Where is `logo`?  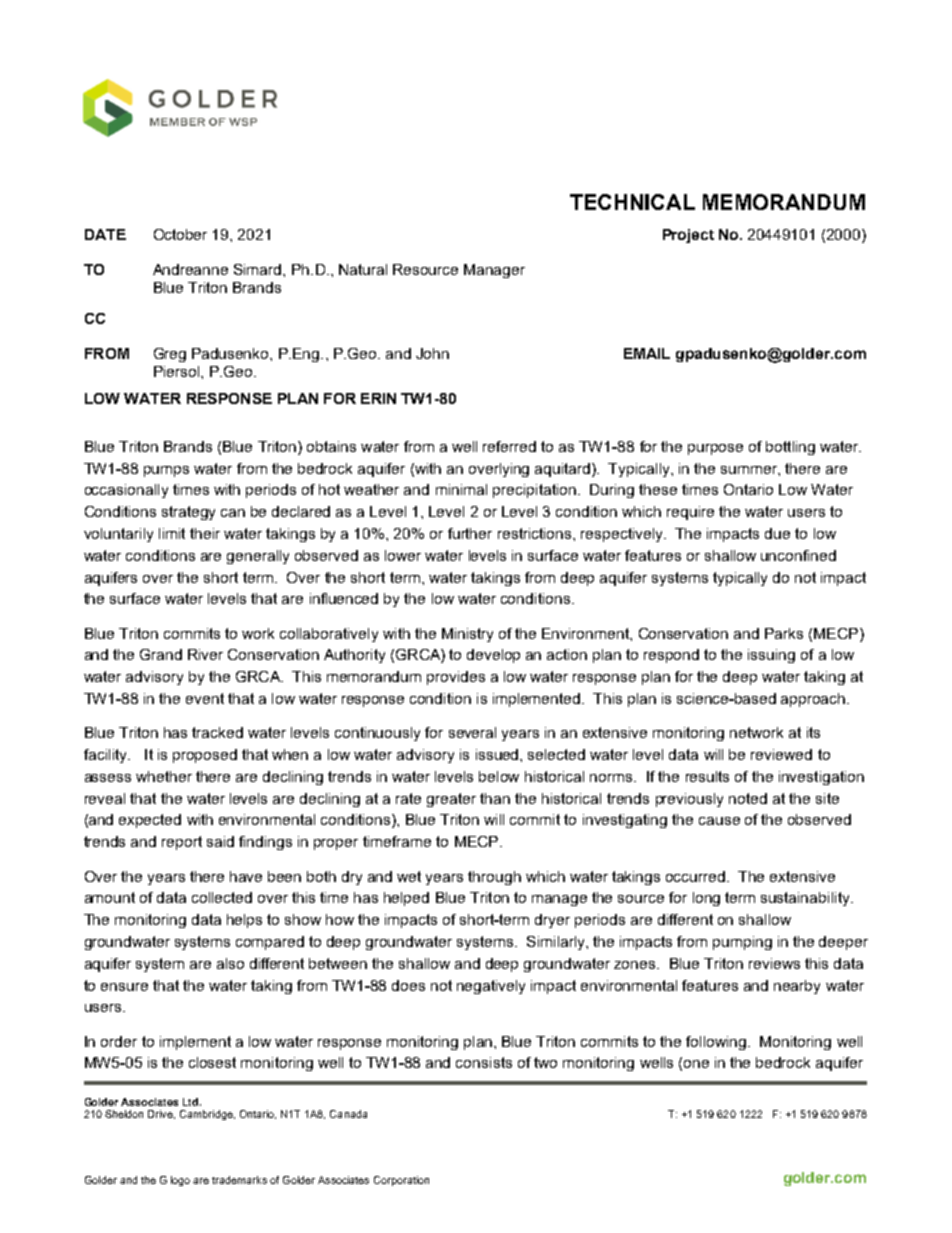 logo is located at coordinates (180, 1181).
